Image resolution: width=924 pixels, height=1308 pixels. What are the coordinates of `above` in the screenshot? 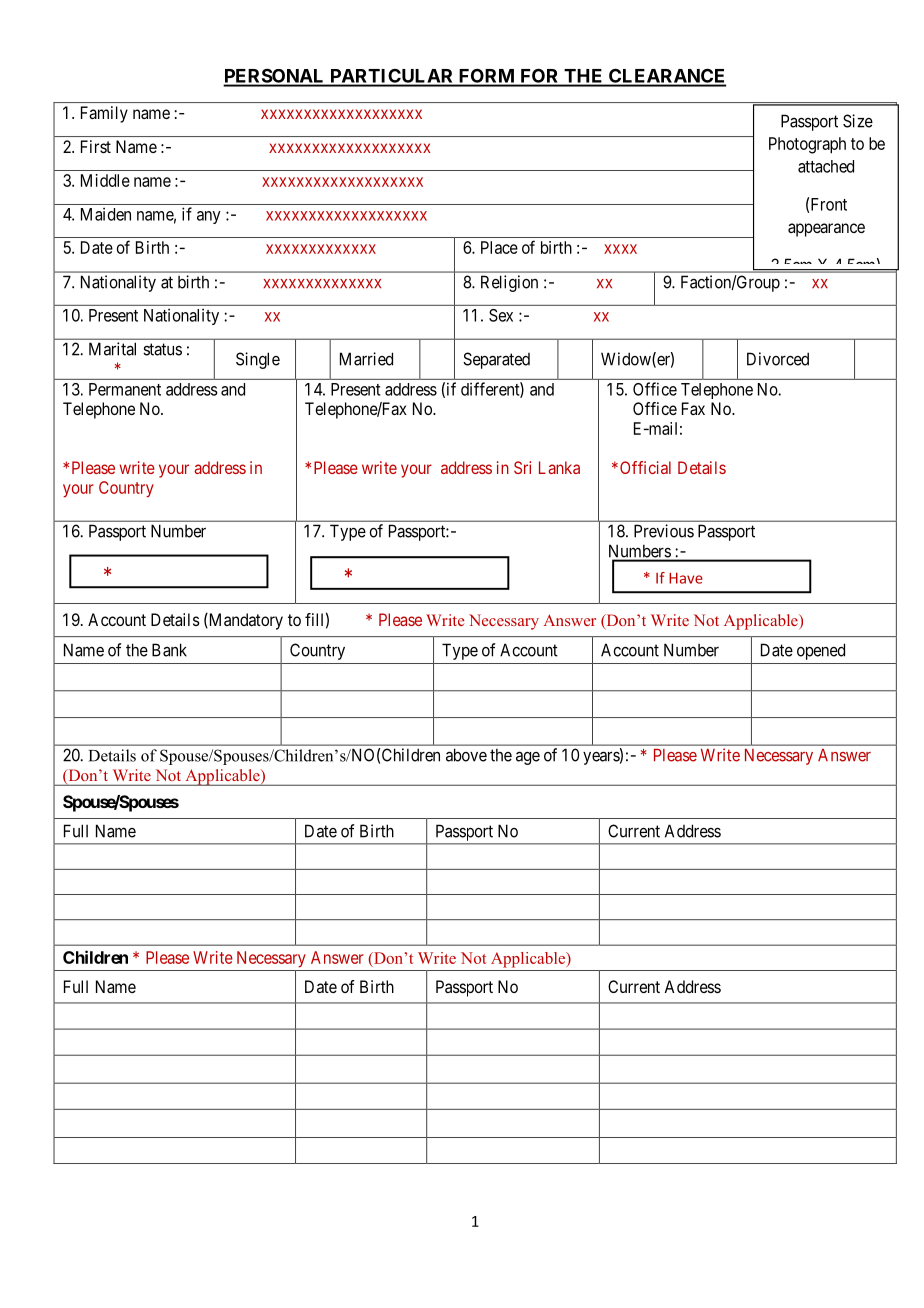 It's located at (466, 755).
